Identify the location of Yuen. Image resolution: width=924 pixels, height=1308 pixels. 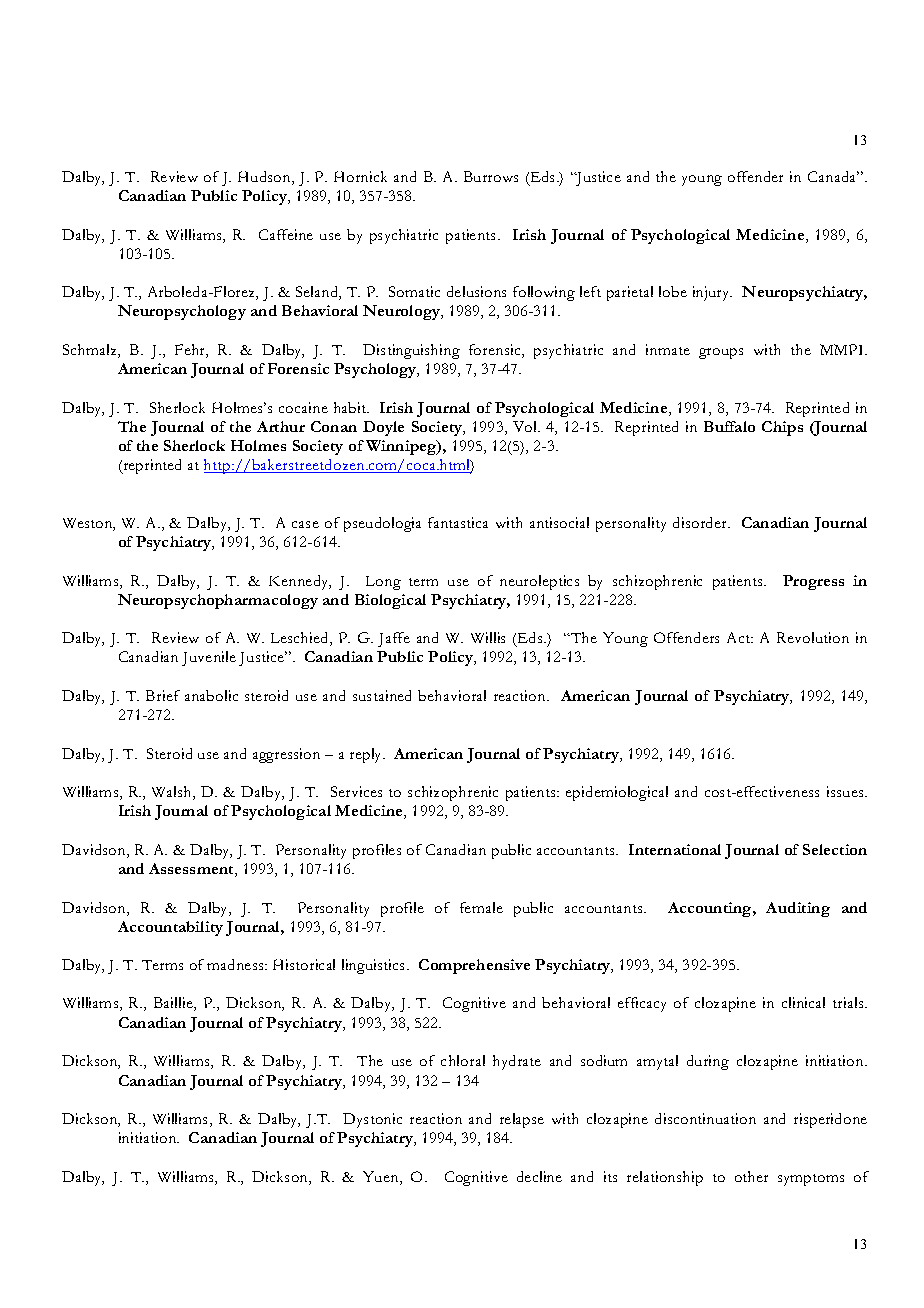
(382, 1178).
